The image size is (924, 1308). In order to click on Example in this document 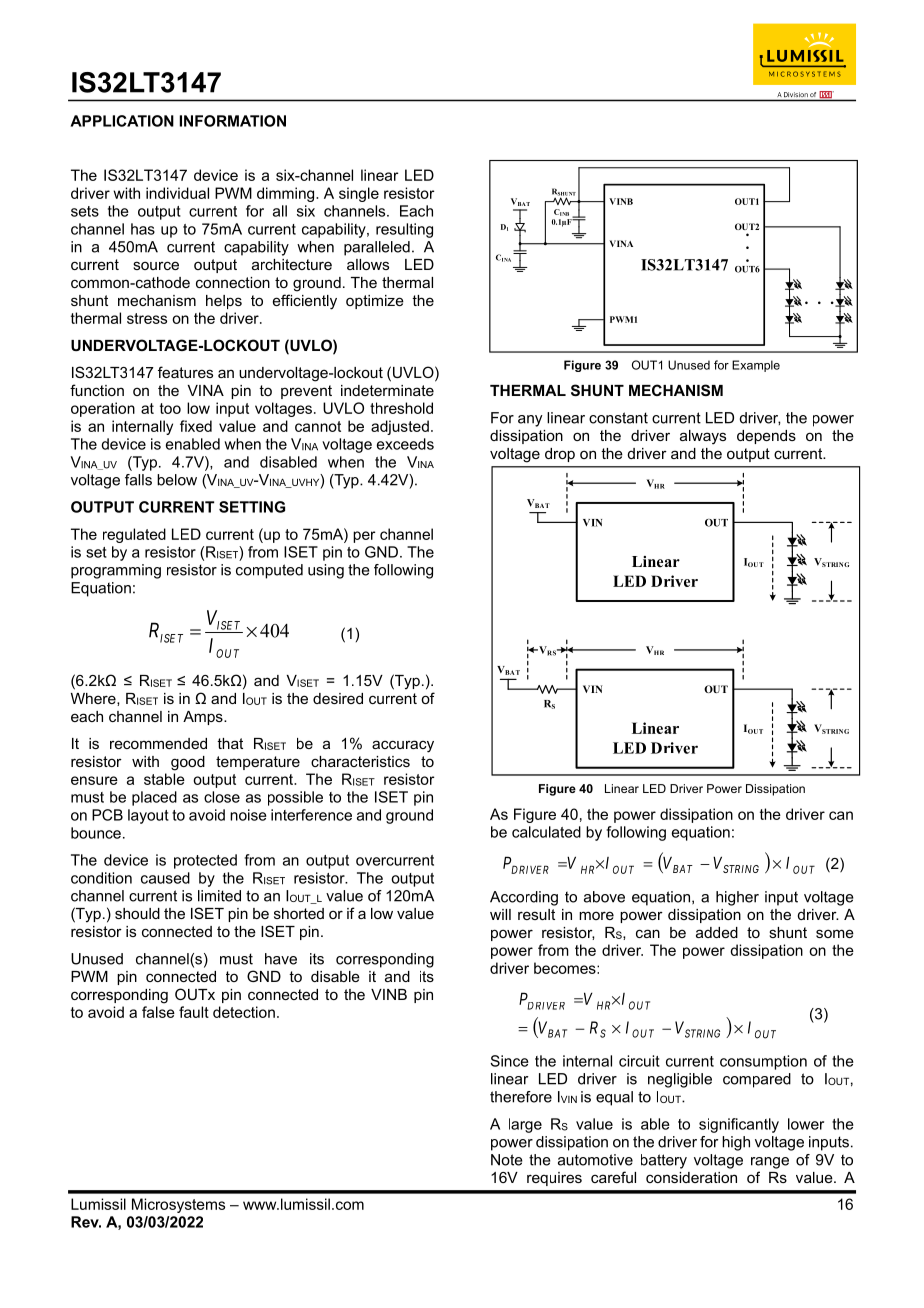, I will do `click(756, 366)`.
